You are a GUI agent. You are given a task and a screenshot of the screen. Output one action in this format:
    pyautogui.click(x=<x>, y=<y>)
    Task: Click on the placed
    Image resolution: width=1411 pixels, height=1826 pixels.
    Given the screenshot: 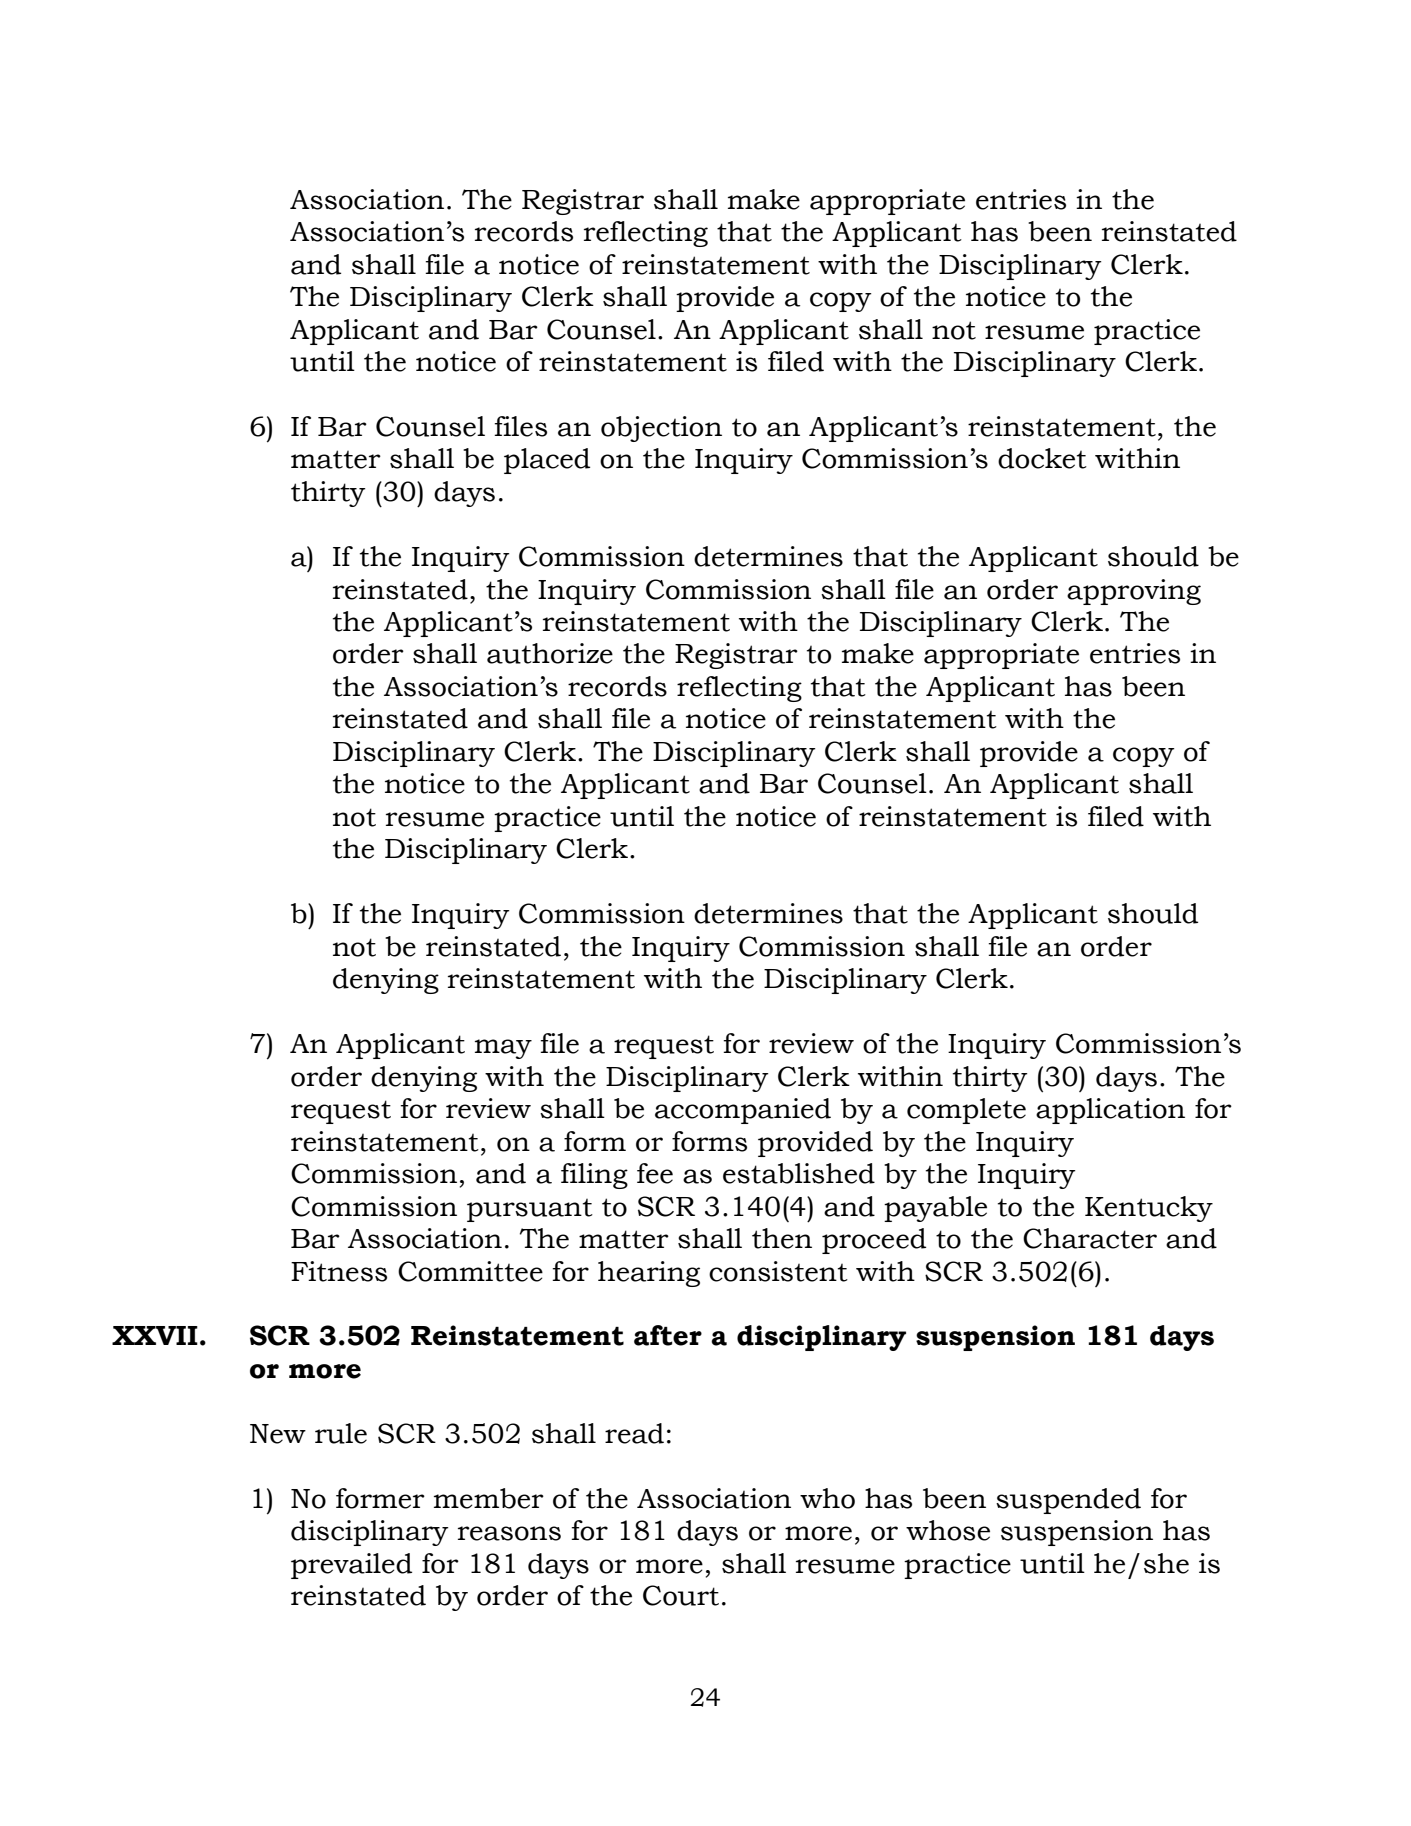 What is the action you would take?
    pyautogui.click(x=547, y=461)
